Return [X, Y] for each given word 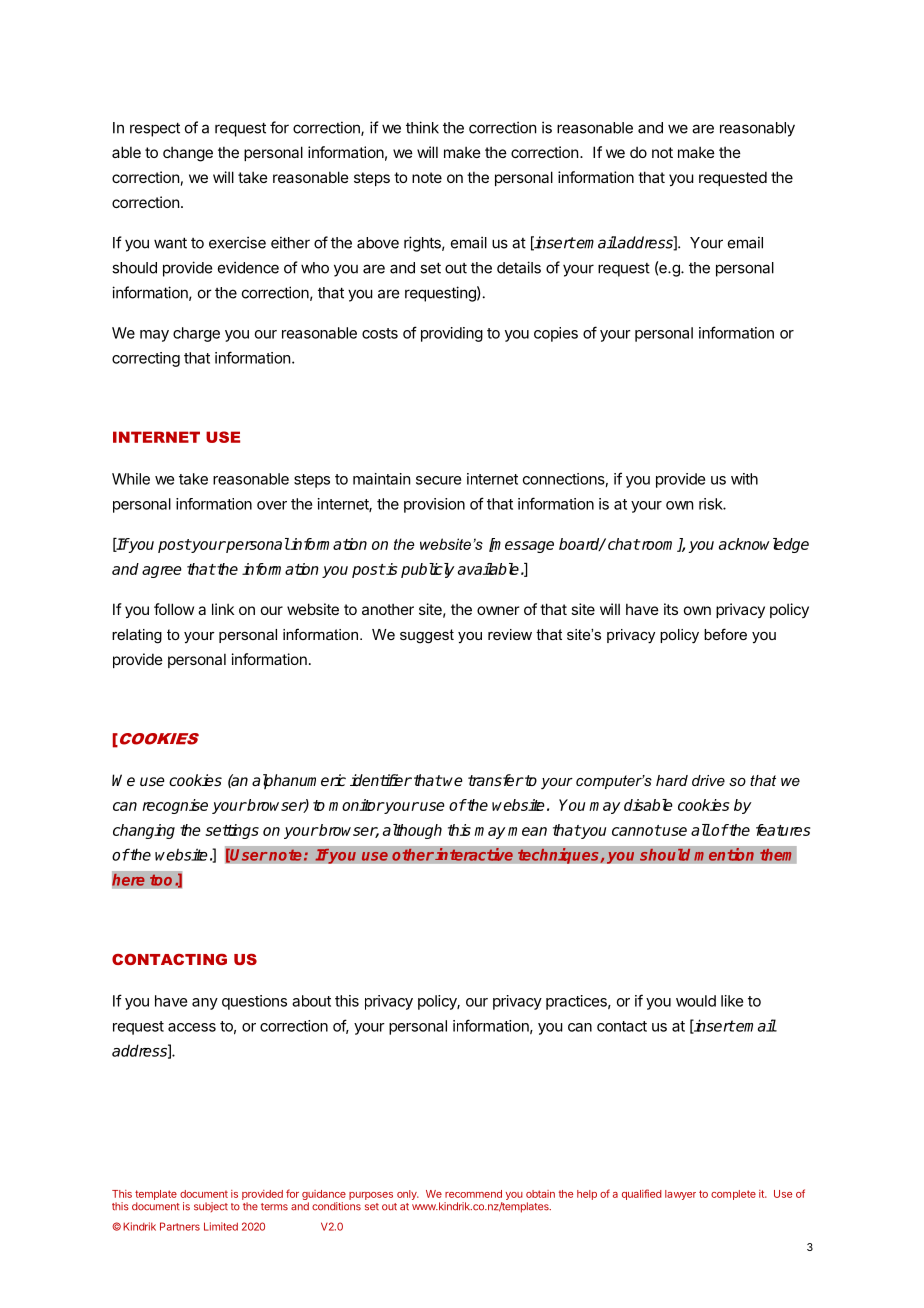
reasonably [757, 129]
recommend [473, 1194]
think [422, 127]
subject [211, 1207]
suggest [427, 636]
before [725, 634]
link [223, 609]
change [188, 154]
